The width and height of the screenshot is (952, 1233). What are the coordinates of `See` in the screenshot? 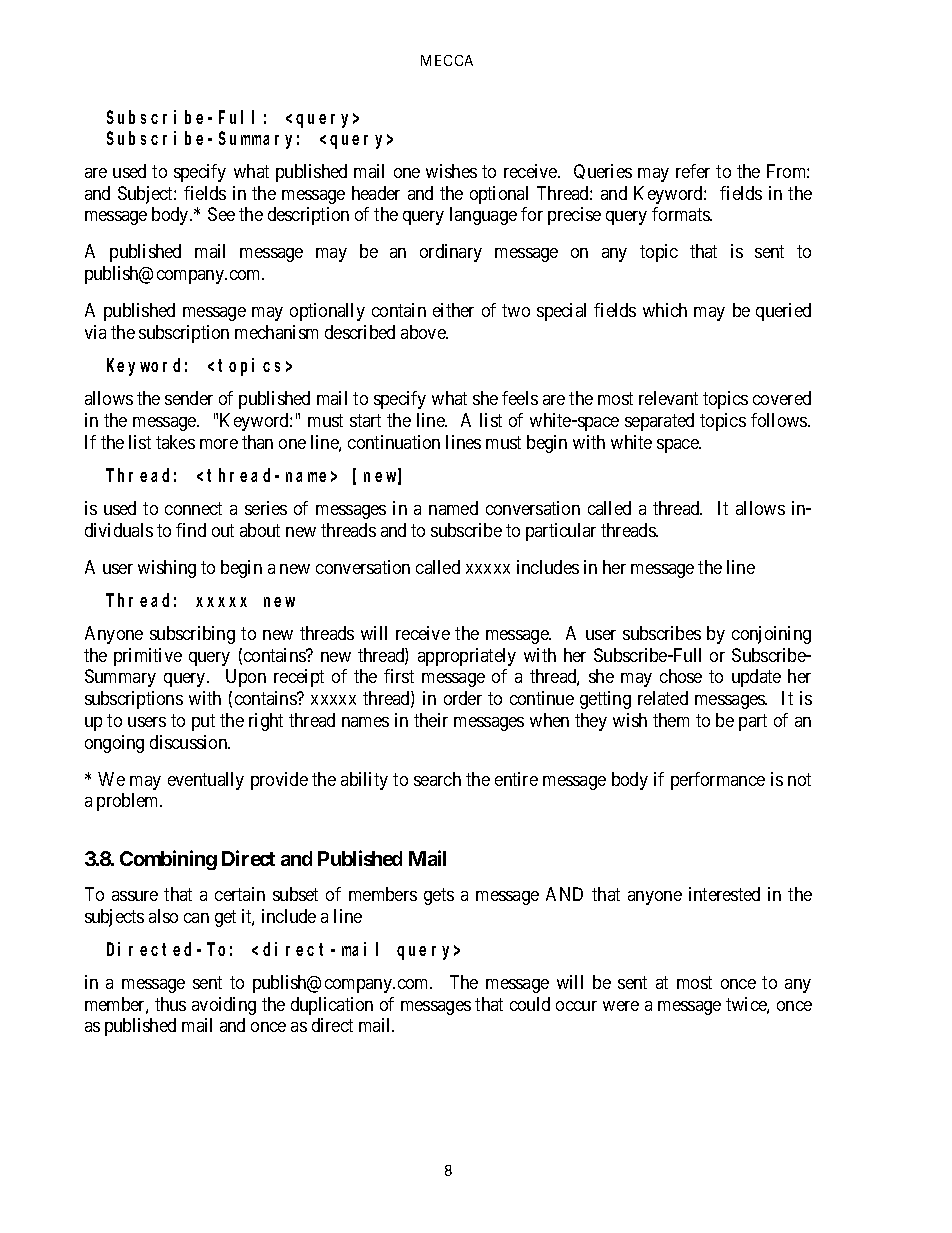 It's located at (221, 214).
